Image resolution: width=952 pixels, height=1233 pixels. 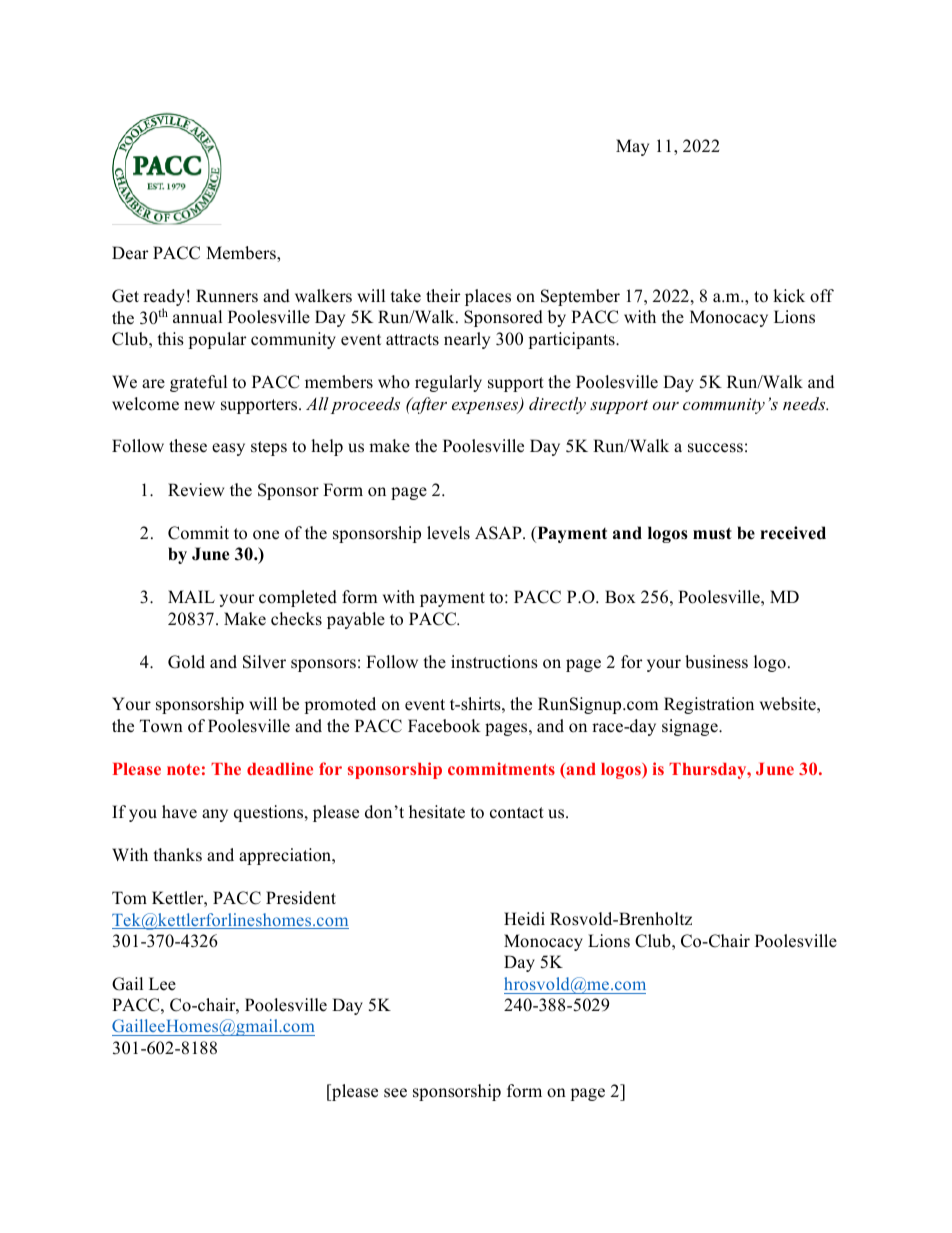 What do you see at coordinates (494, 662) in the screenshot?
I see `instructions` at bounding box center [494, 662].
